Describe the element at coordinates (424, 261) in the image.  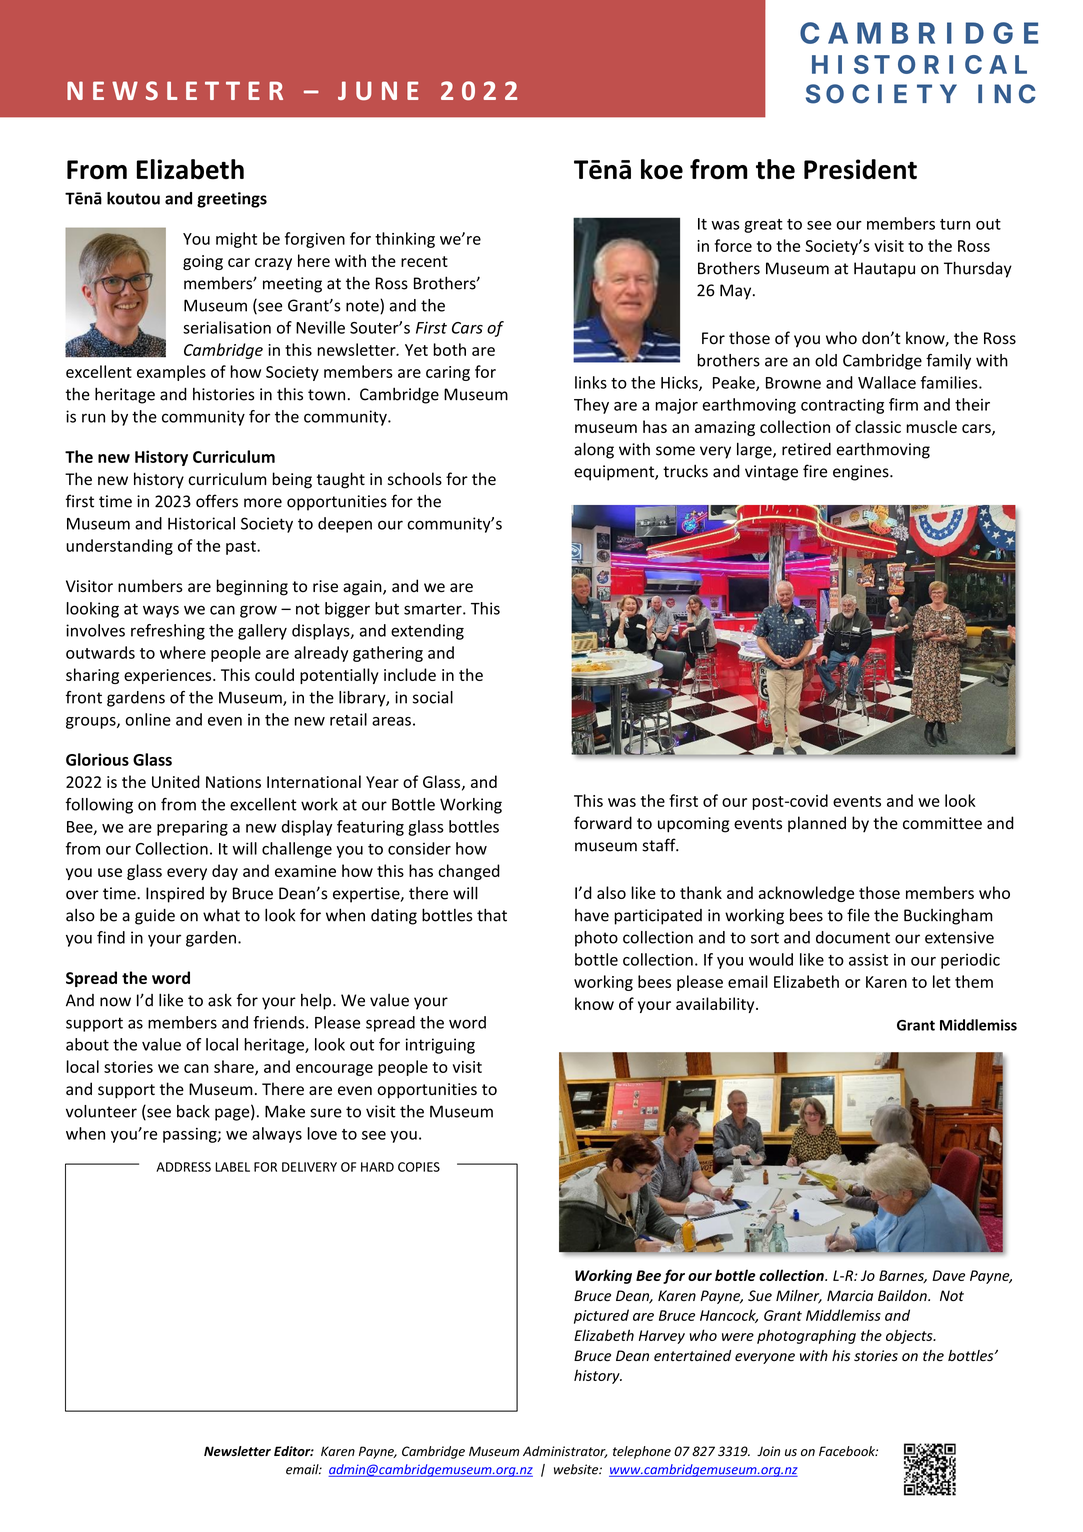
I see `recent` at that location.
